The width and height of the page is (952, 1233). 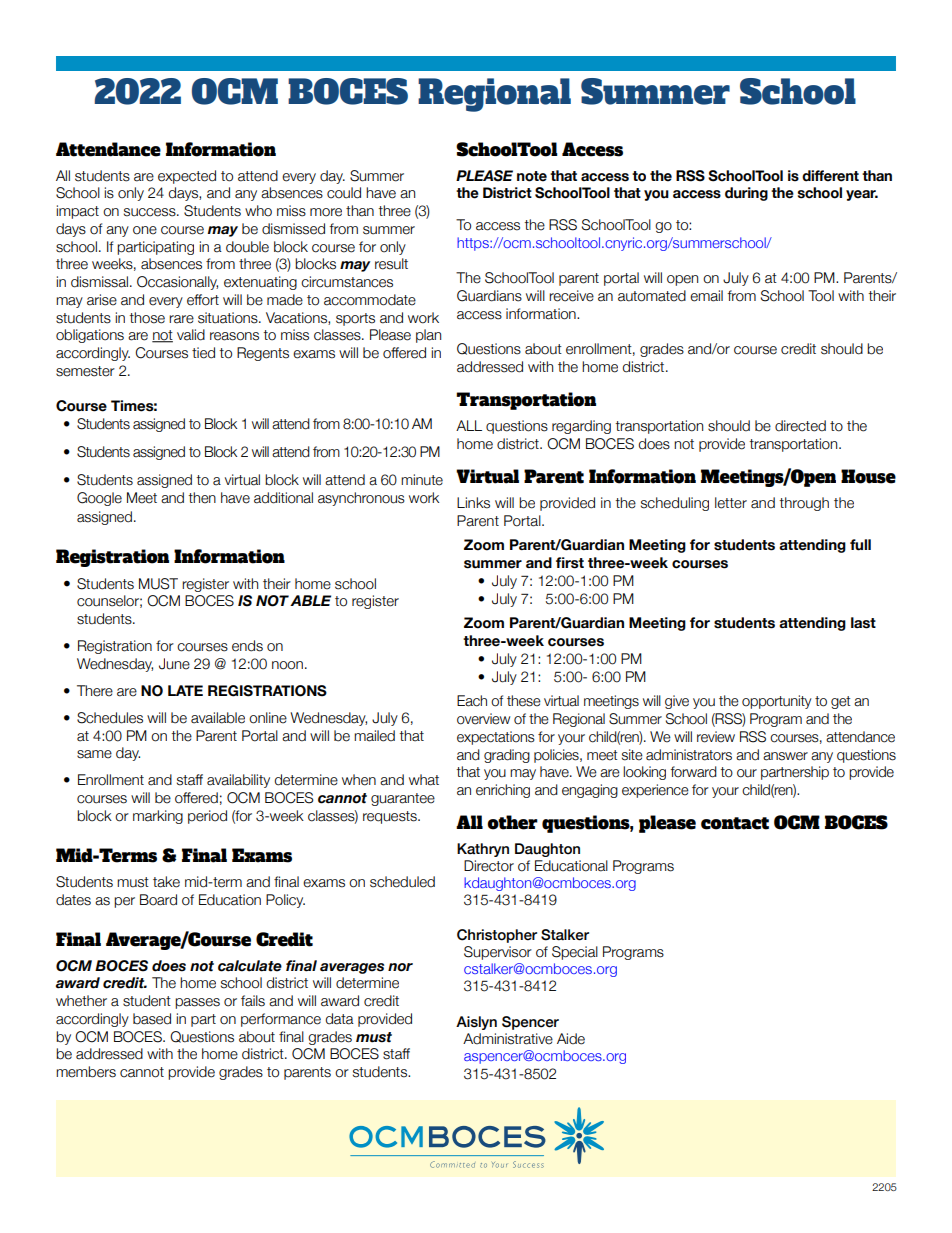 I want to click on June, so click(x=174, y=664).
